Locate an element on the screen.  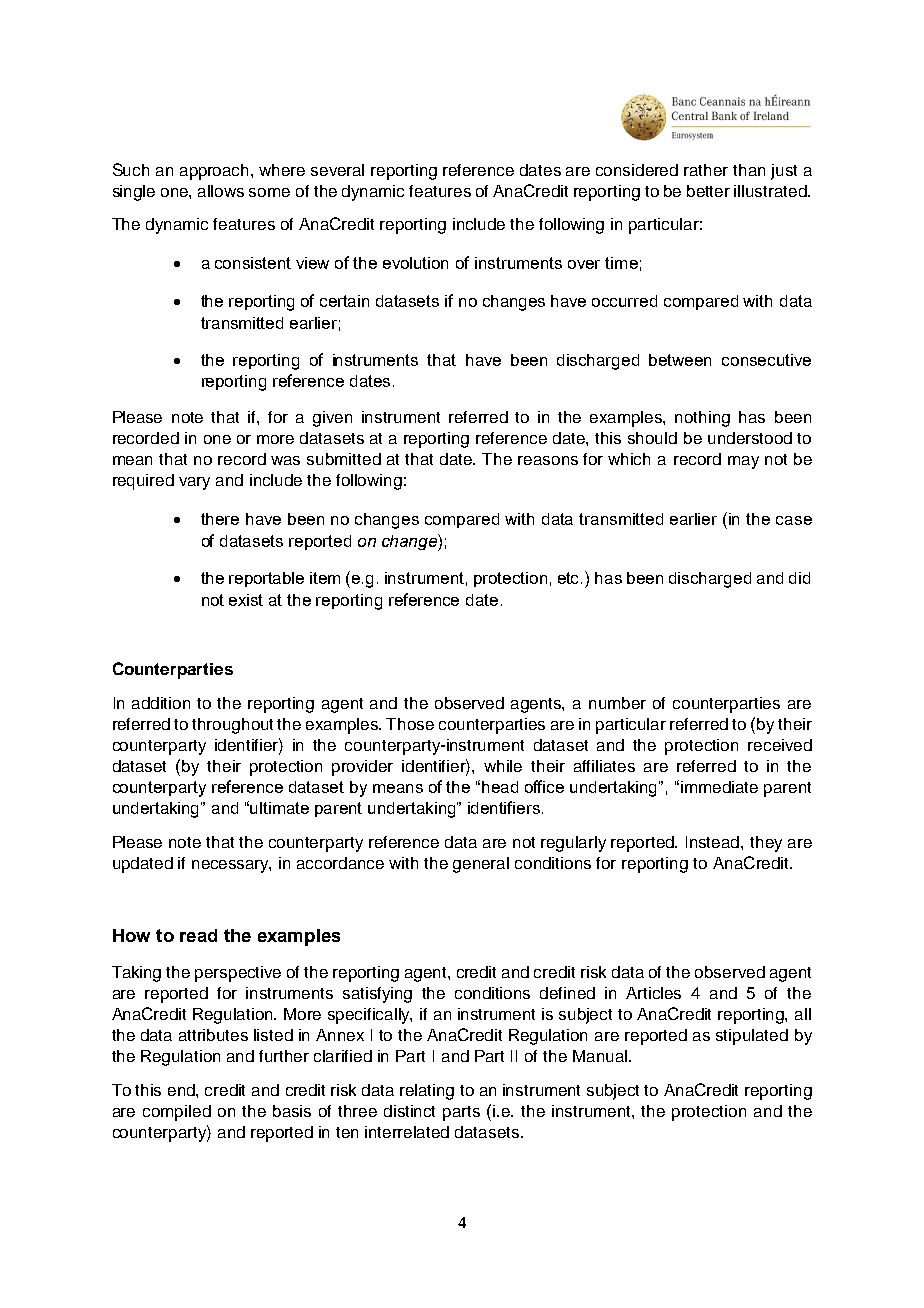
Those is located at coordinates (410, 724).
